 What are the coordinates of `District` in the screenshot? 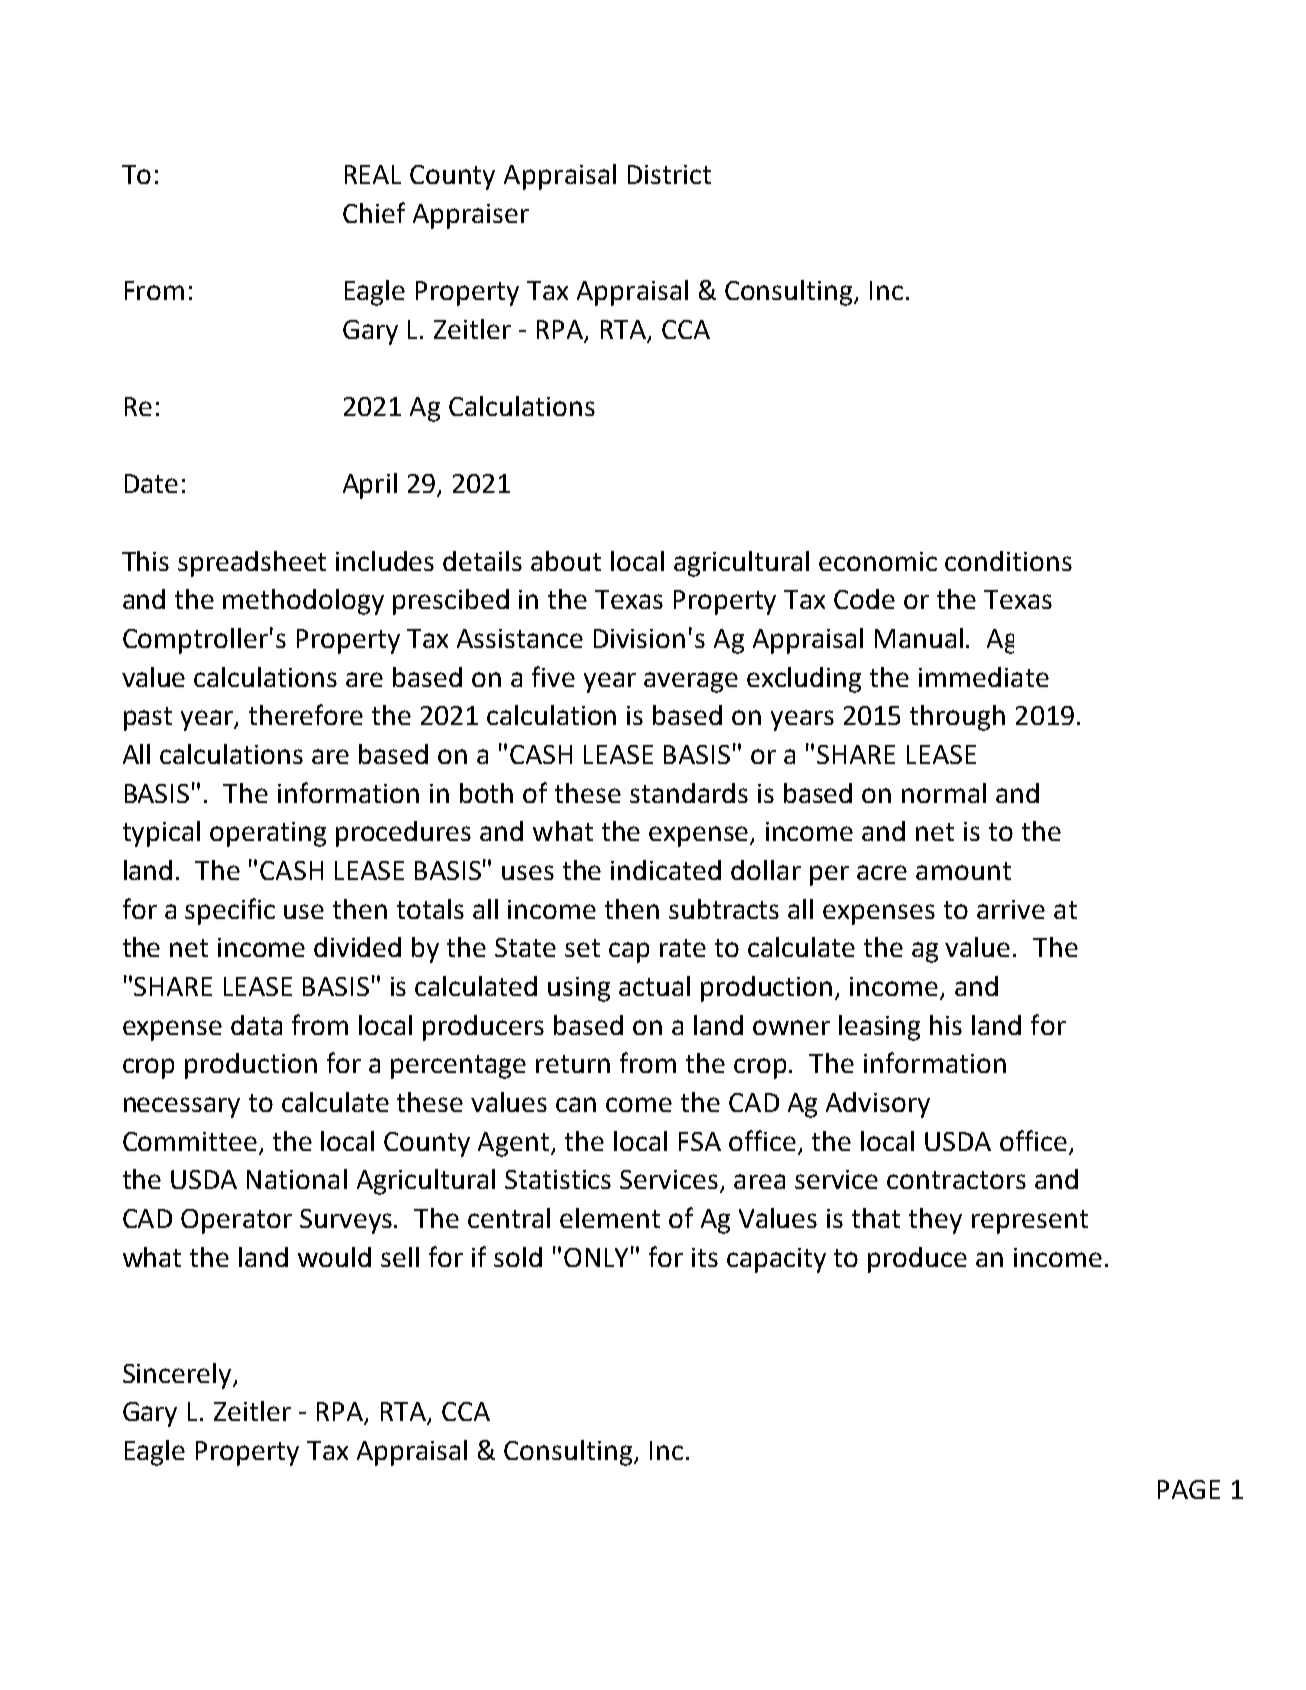 It's located at (669, 174).
